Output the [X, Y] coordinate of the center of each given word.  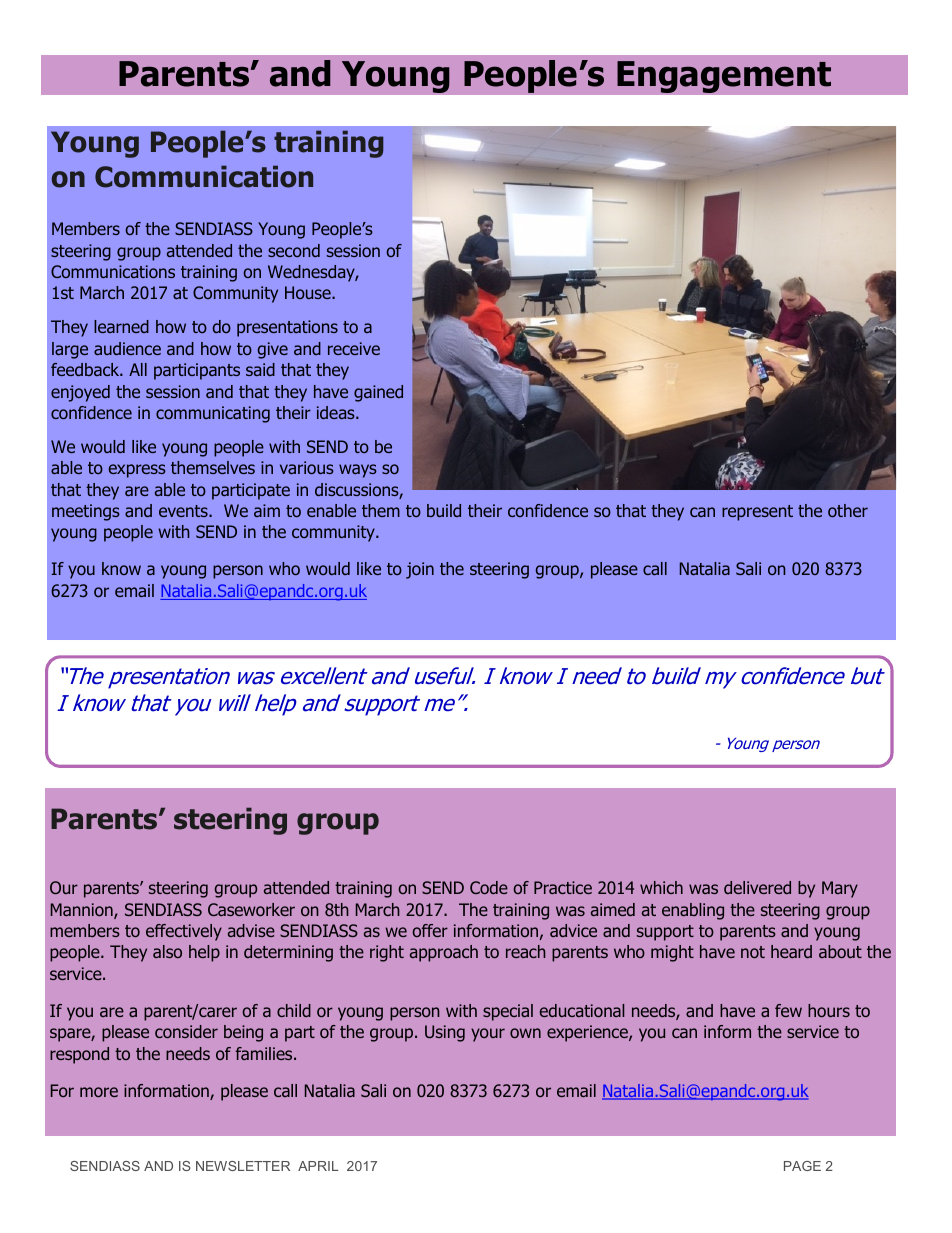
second [294, 250]
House [309, 292]
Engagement [724, 77]
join [420, 570]
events [184, 511]
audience [127, 348]
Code [489, 887]
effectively [184, 932]
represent [757, 513]
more [99, 1092]
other [848, 510]
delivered [757, 887]
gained [378, 393]
